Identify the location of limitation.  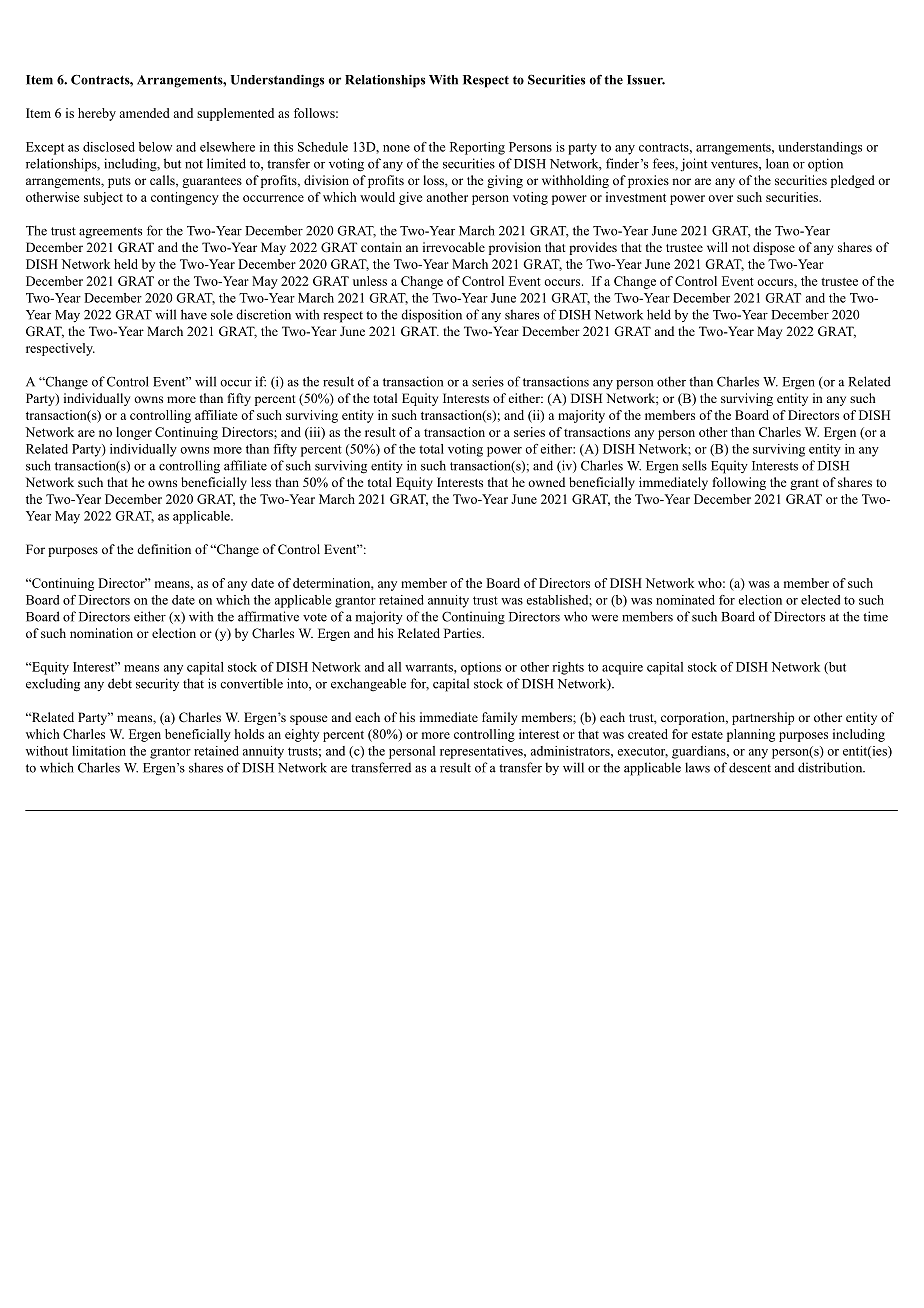
(99, 751).
